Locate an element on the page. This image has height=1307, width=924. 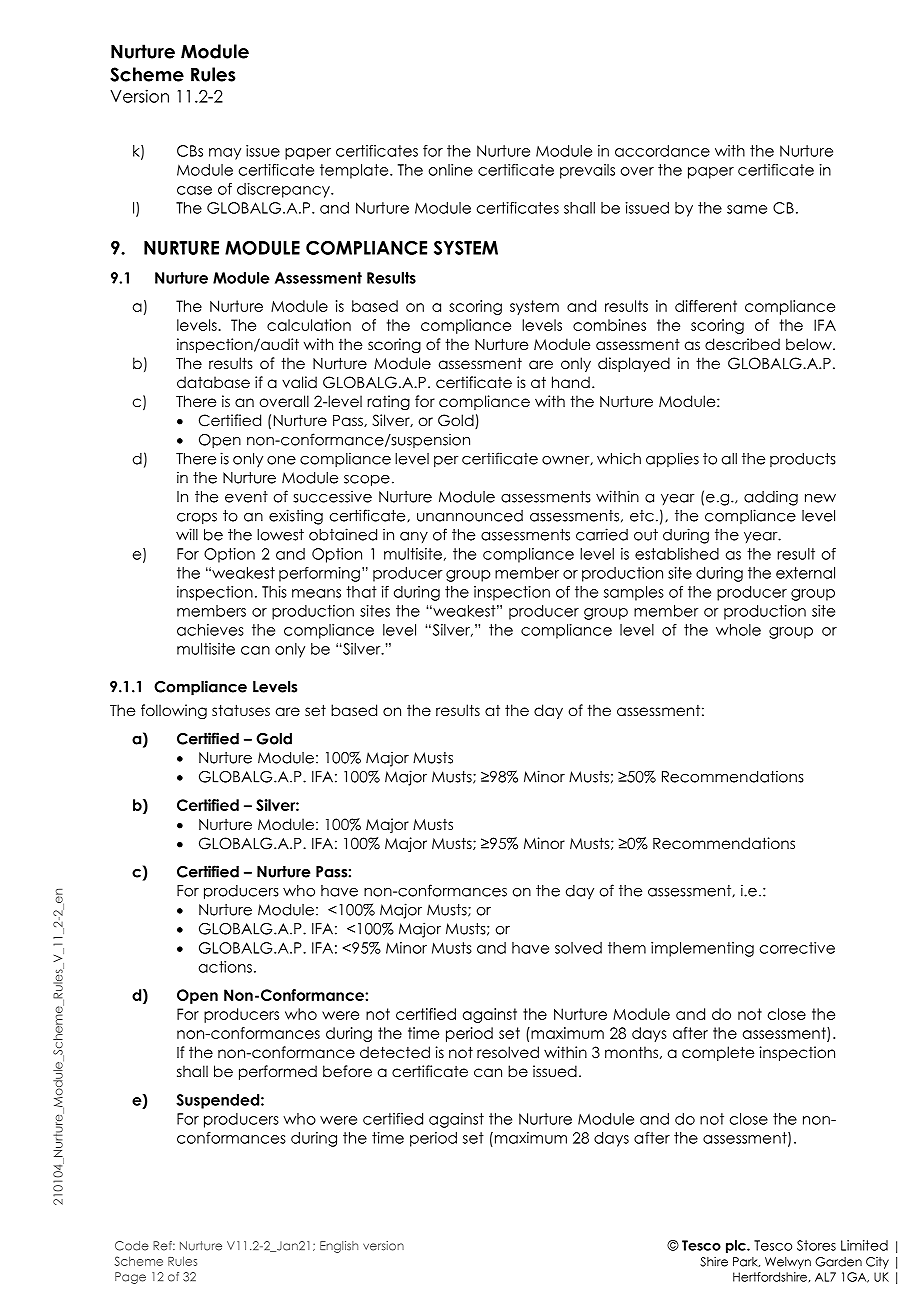
English is located at coordinates (339, 1247).
